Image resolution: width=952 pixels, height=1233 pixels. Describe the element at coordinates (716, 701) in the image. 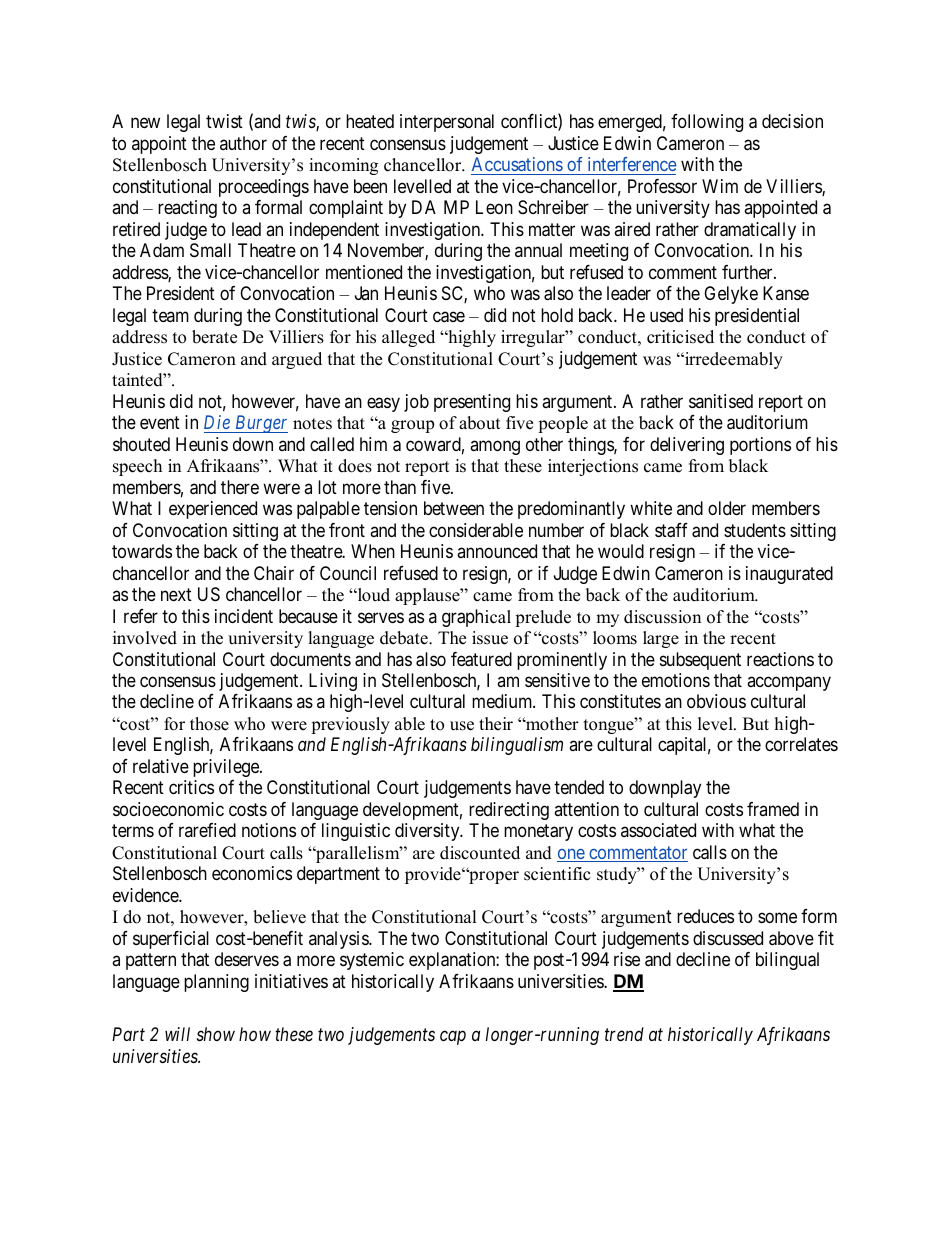

I see `obvious` at that location.
